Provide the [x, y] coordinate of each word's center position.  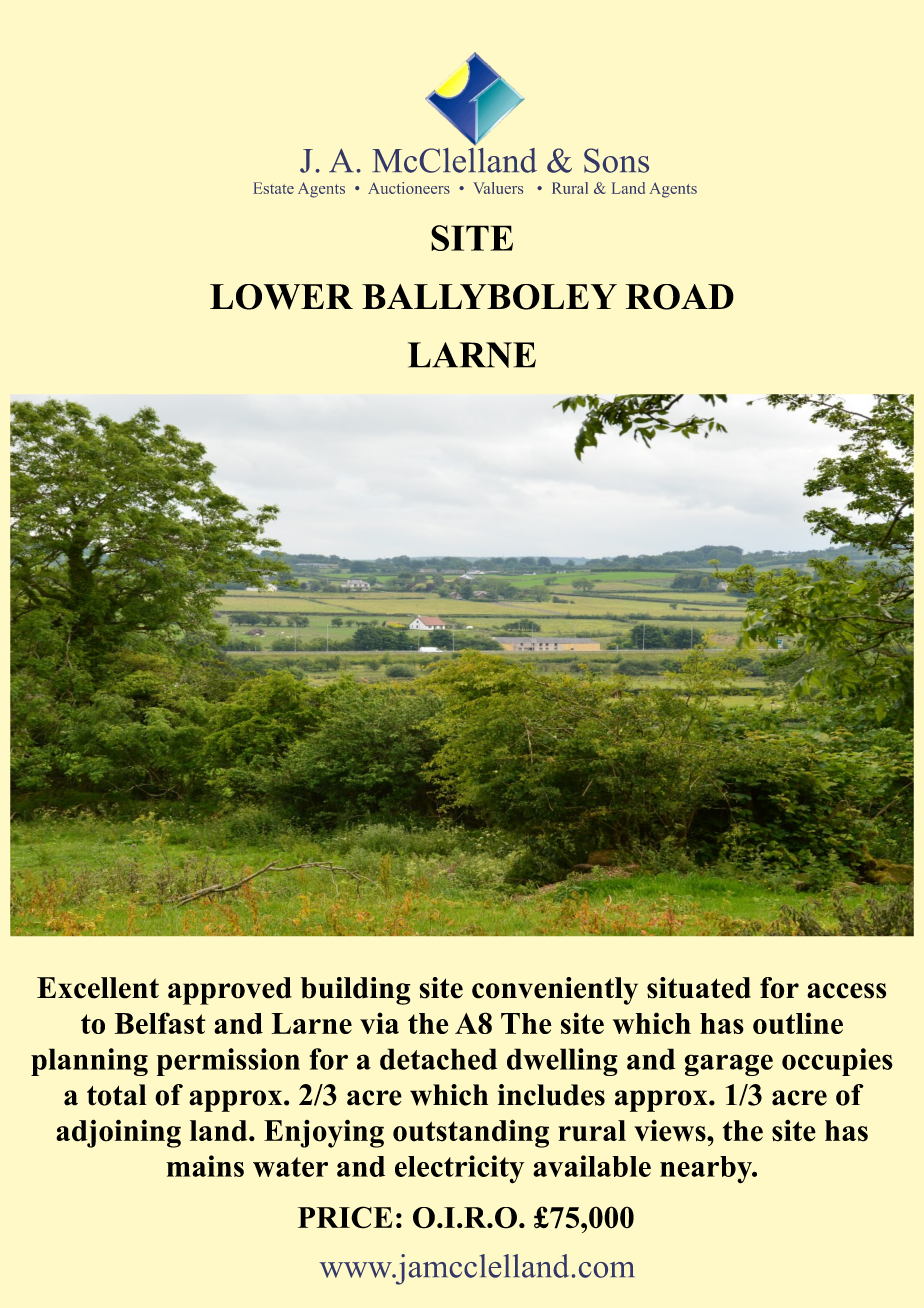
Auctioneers [409, 188]
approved [230, 991]
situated [699, 988]
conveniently [555, 991]
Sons [616, 160]
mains [205, 1166]
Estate [273, 188]
